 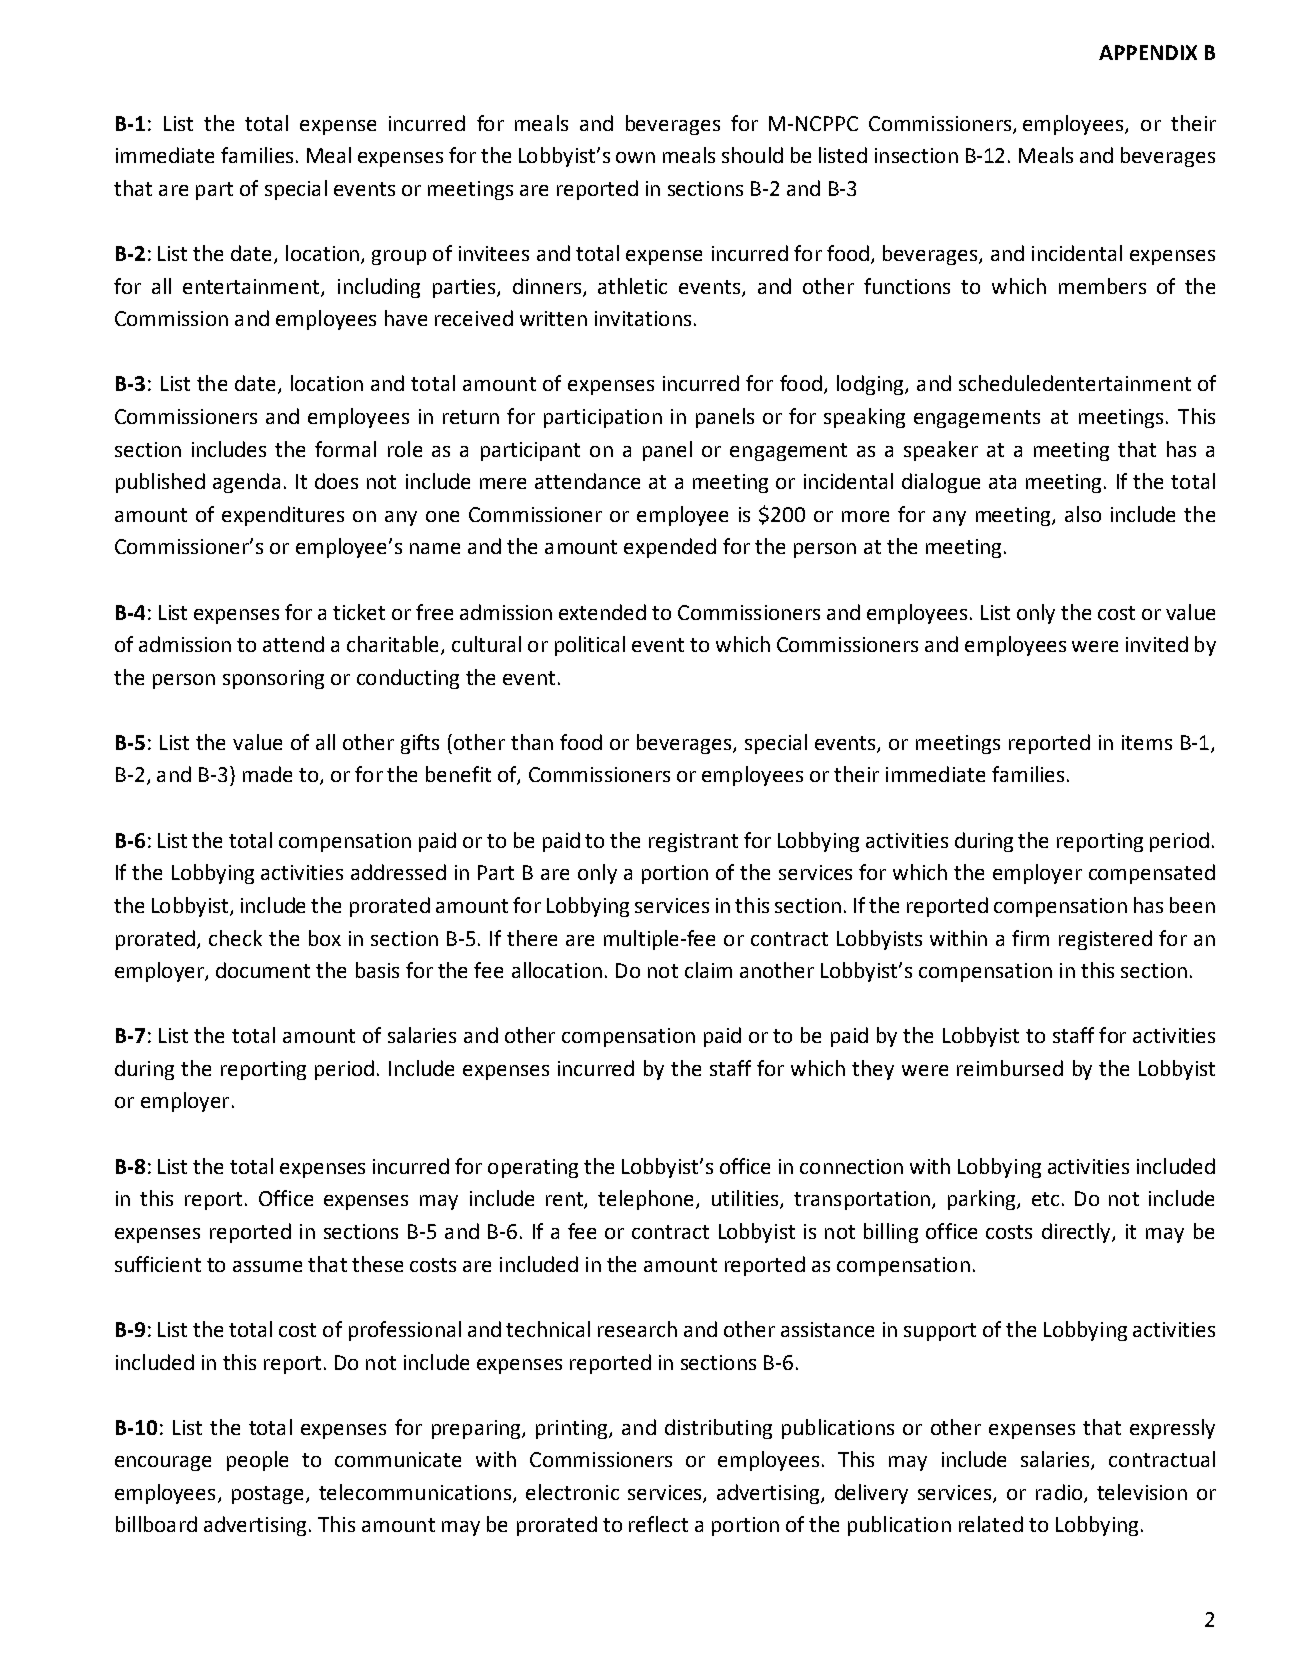 What do you see at coordinates (1083, 514) in the document?
I see `also` at bounding box center [1083, 514].
